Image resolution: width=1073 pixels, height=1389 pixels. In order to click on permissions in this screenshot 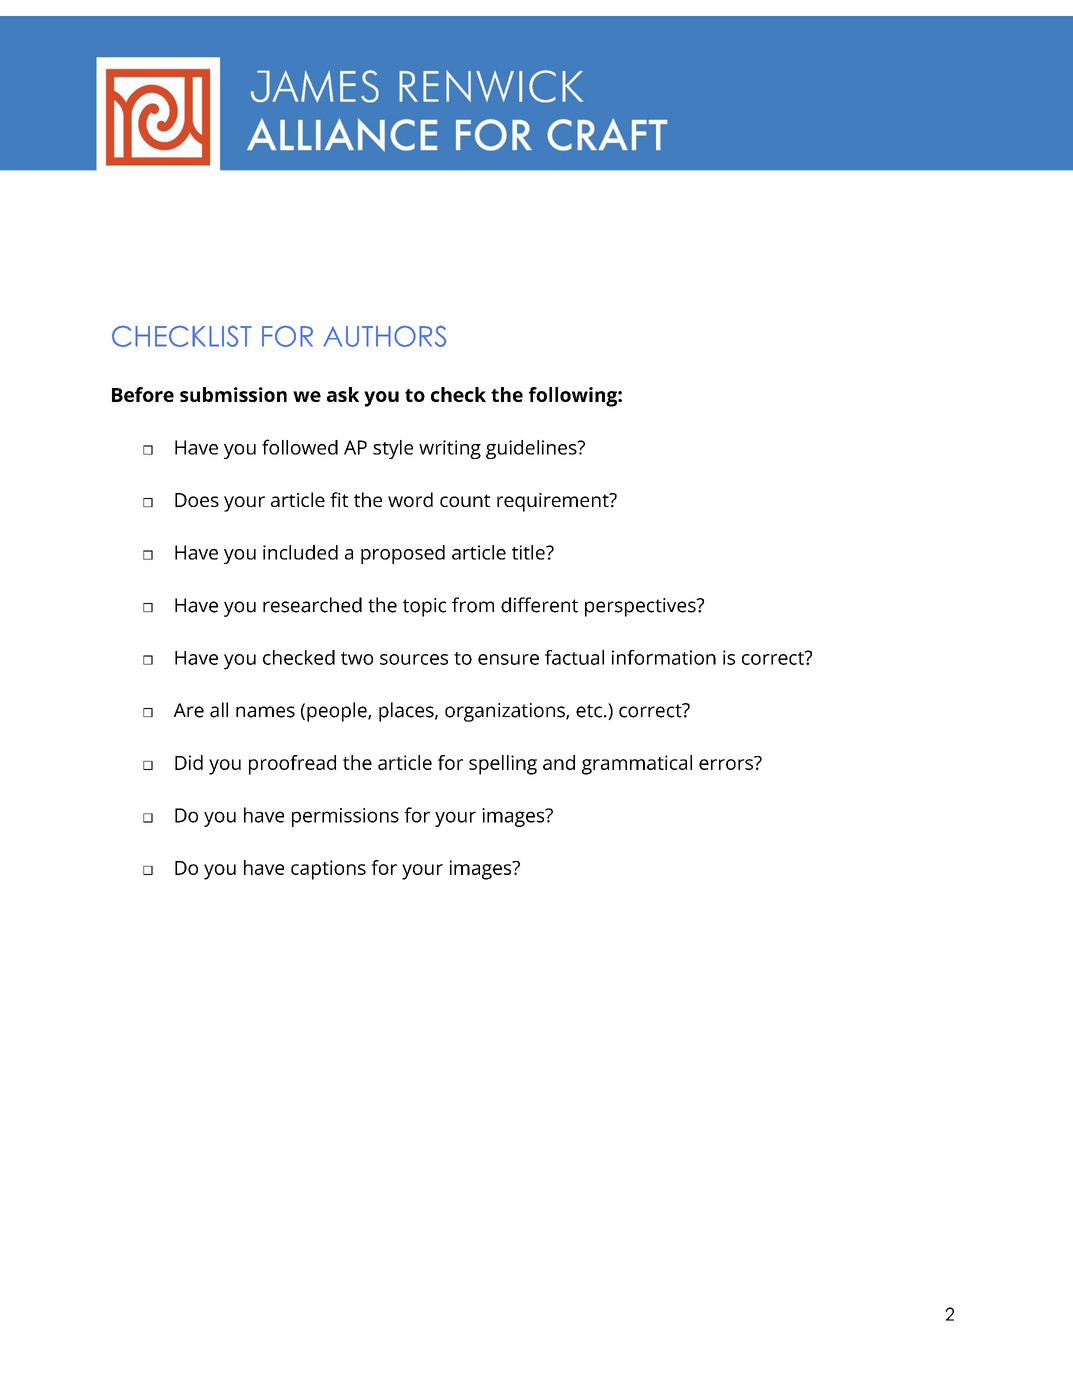, I will do `click(345, 817)`.
